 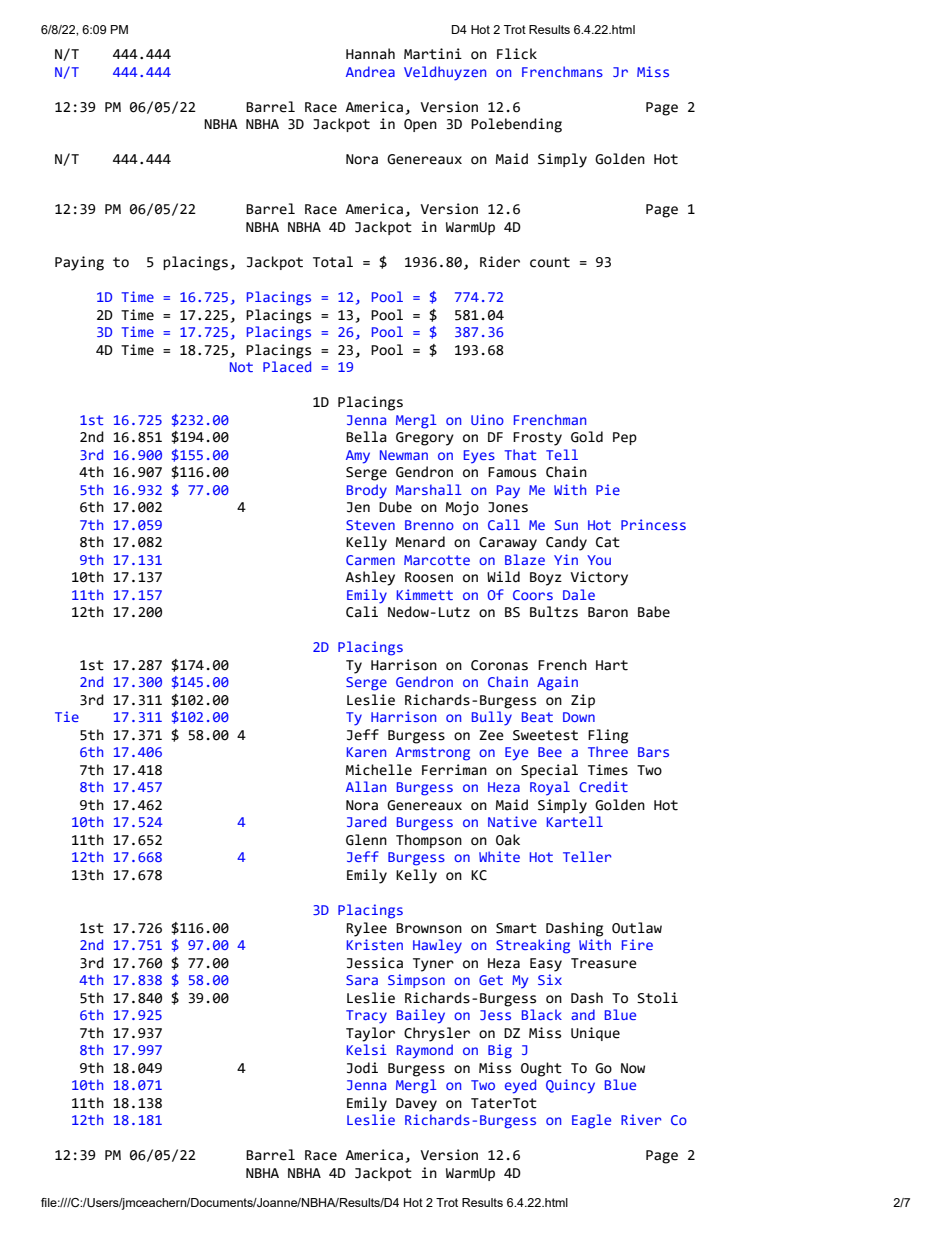 What do you see at coordinates (370, 71) in the image?
I see `Andrea` at bounding box center [370, 71].
